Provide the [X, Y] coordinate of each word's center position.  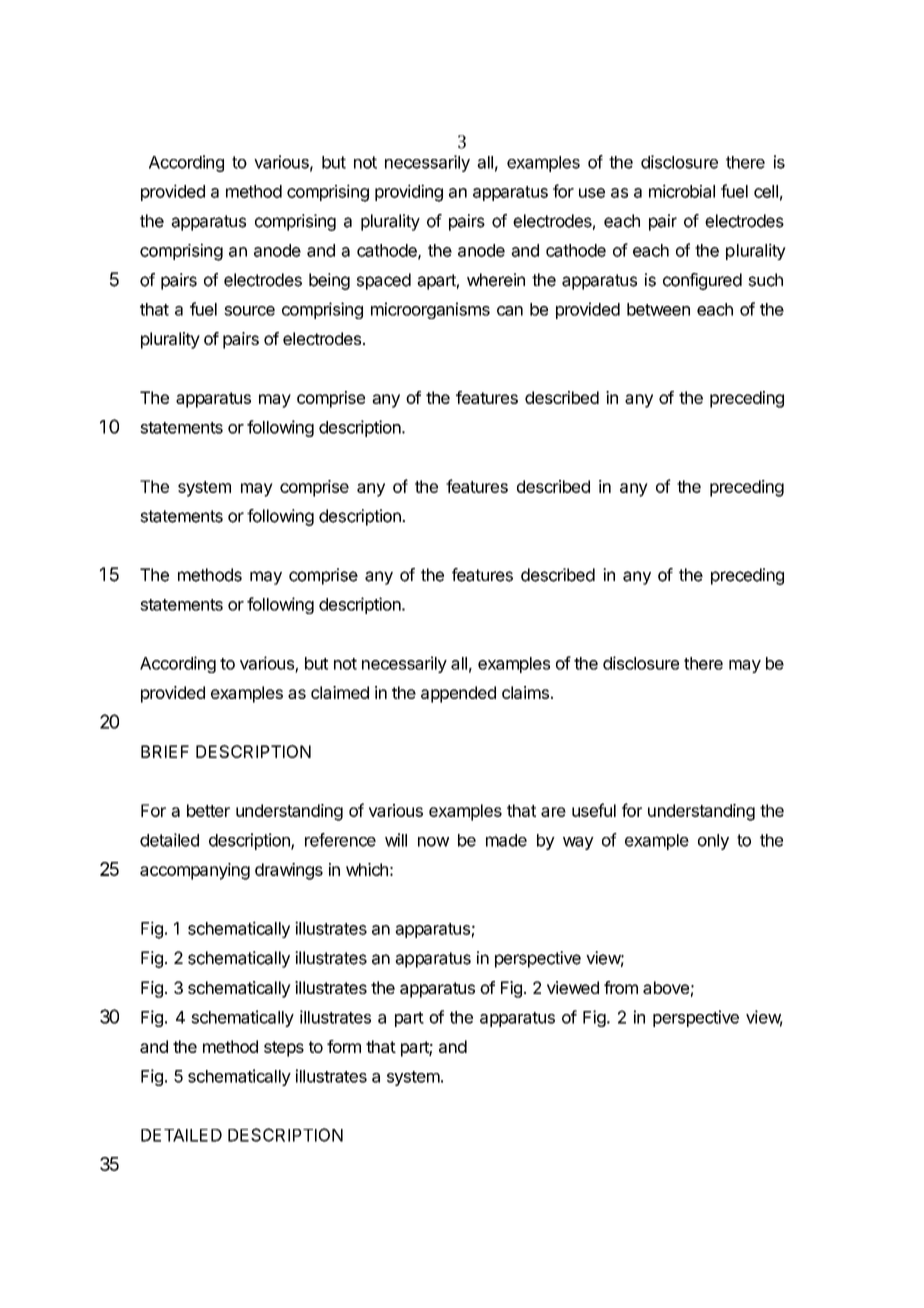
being [329, 281]
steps [284, 1049]
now [433, 842]
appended [458, 694]
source [249, 311]
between [658, 309]
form [344, 1046]
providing [409, 193]
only [713, 842]
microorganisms [430, 310]
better [208, 810]
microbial [682, 191]
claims [525, 692]
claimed [340, 692]
